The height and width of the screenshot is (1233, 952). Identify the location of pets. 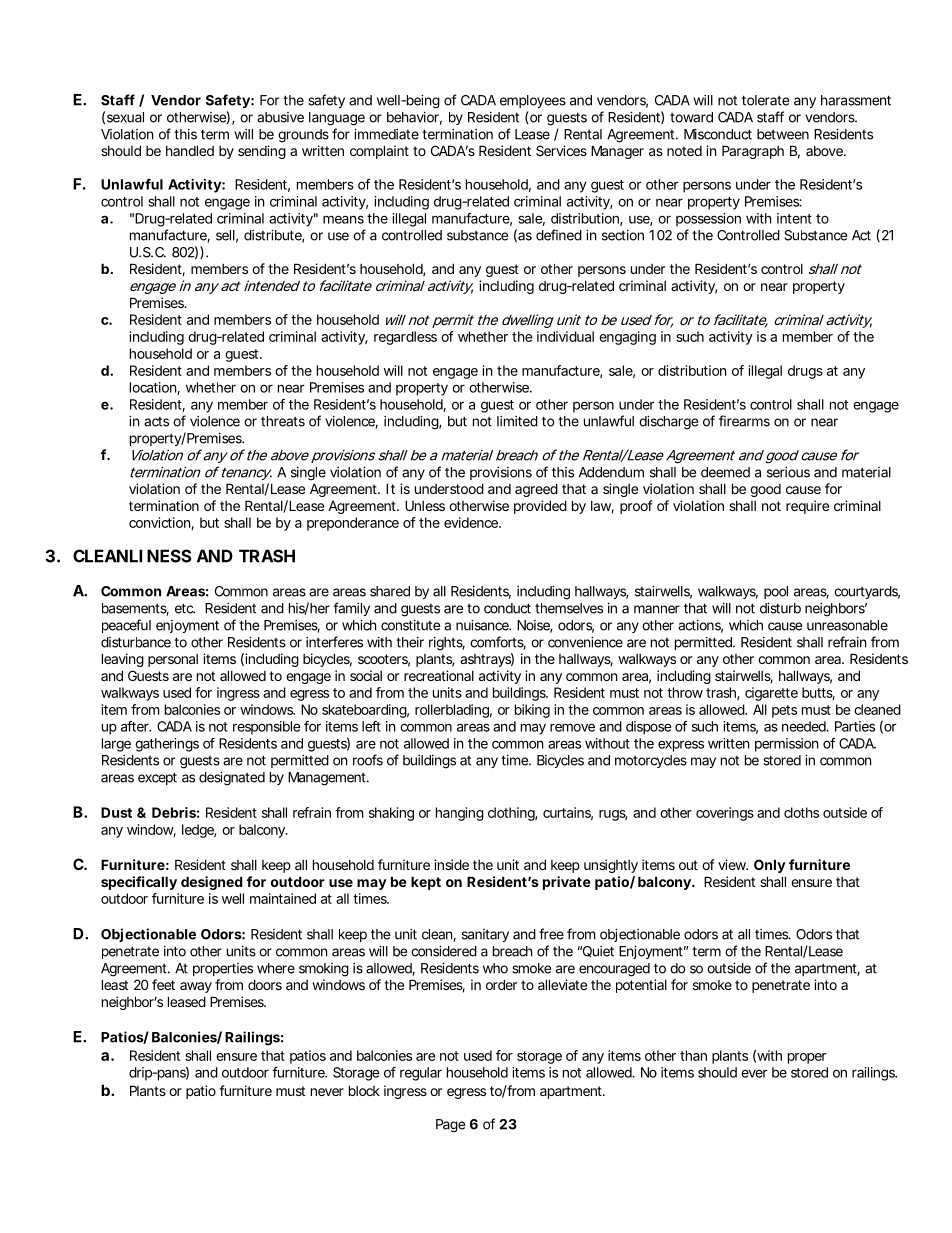
(784, 711).
